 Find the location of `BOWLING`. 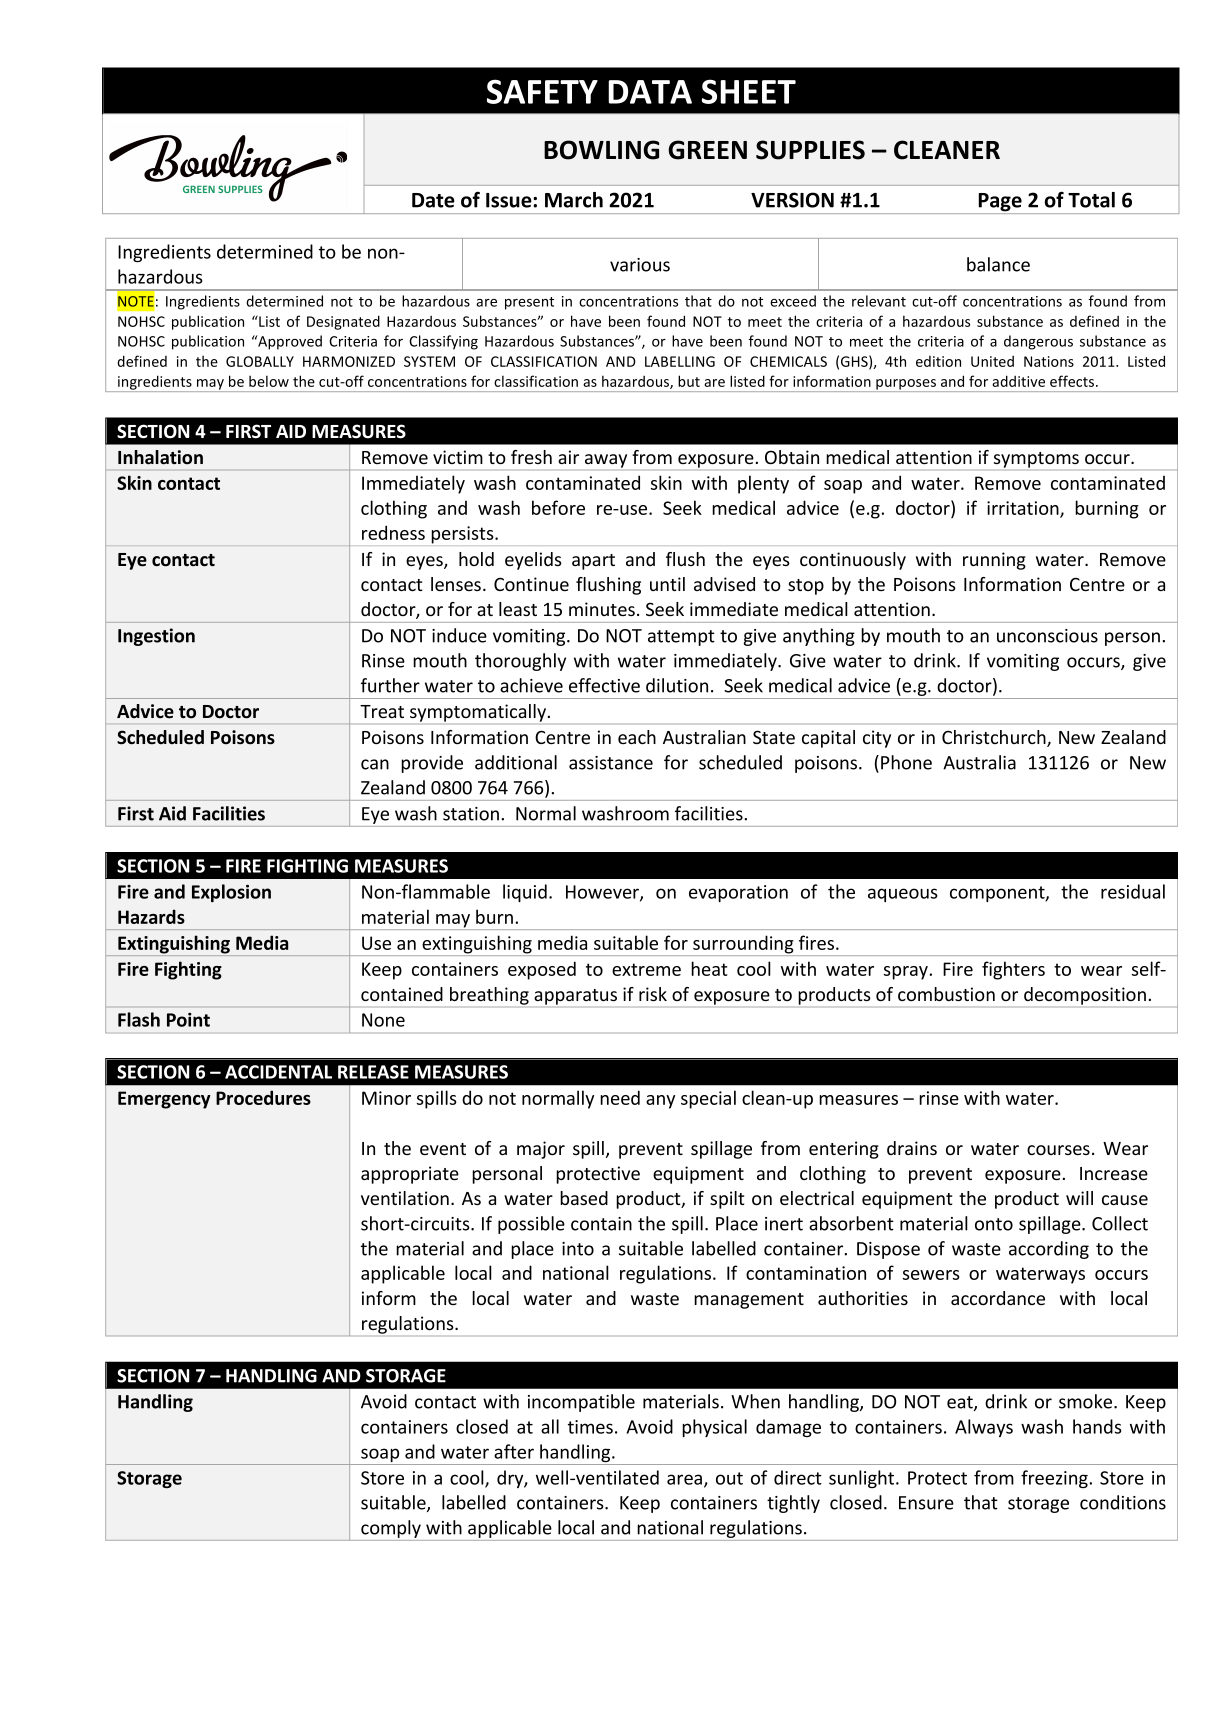

BOWLING is located at coordinates (601, 150).
